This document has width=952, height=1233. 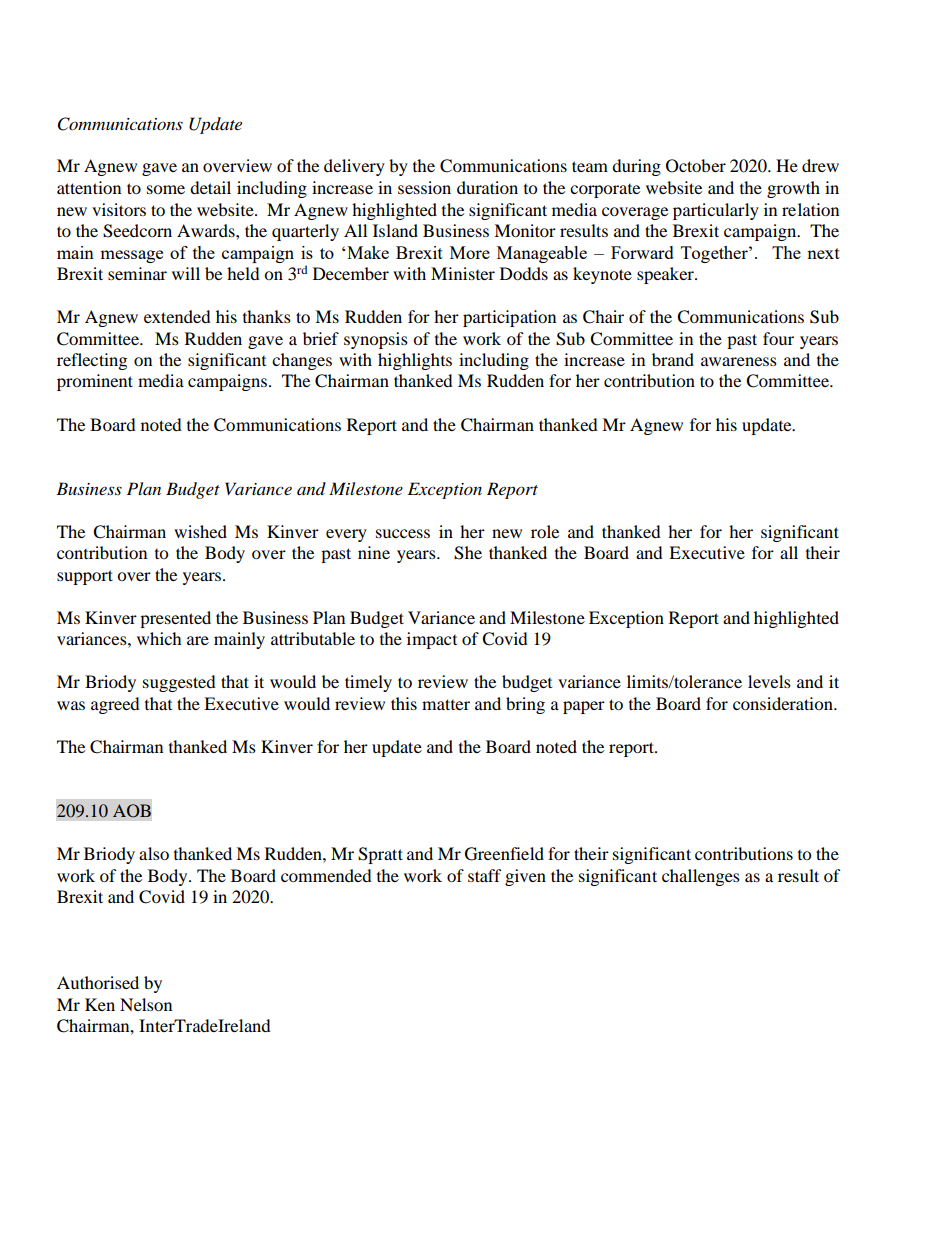 I want to click on awareness, so click(x=739, y=361).
